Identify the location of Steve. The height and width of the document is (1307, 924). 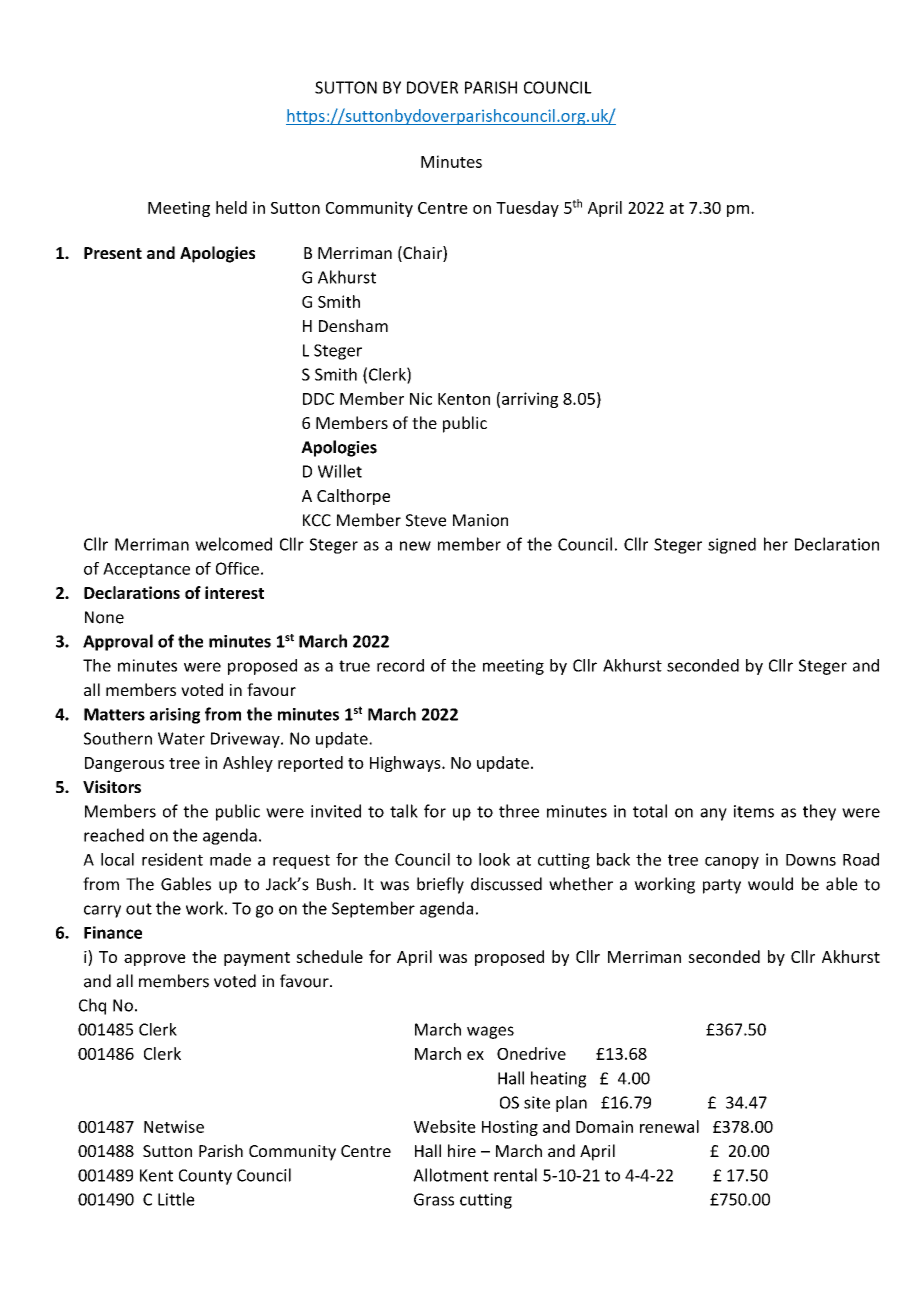
(426, 520).
